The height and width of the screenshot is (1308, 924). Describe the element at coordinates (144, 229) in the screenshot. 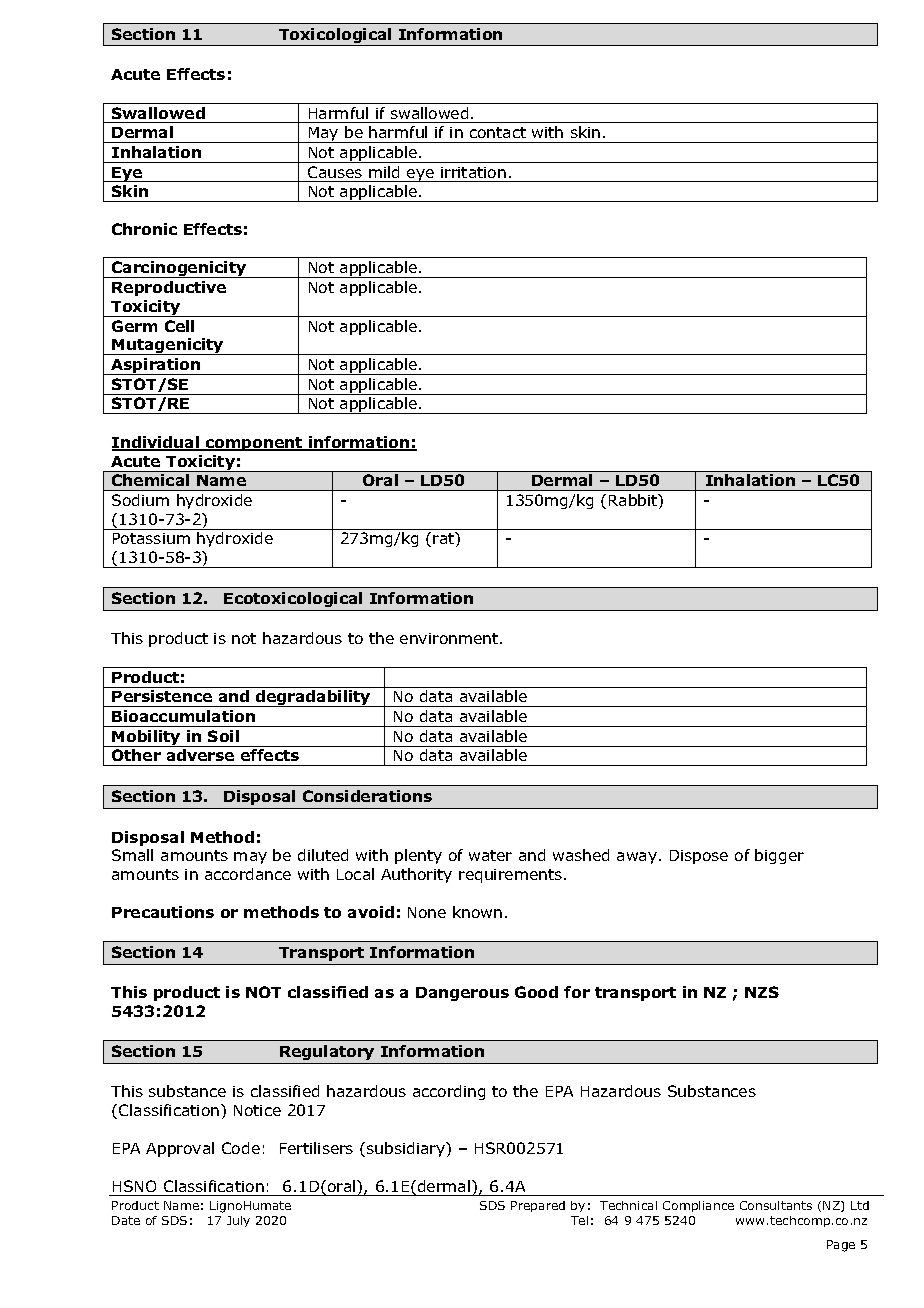

I see `Chronic` at that location.
